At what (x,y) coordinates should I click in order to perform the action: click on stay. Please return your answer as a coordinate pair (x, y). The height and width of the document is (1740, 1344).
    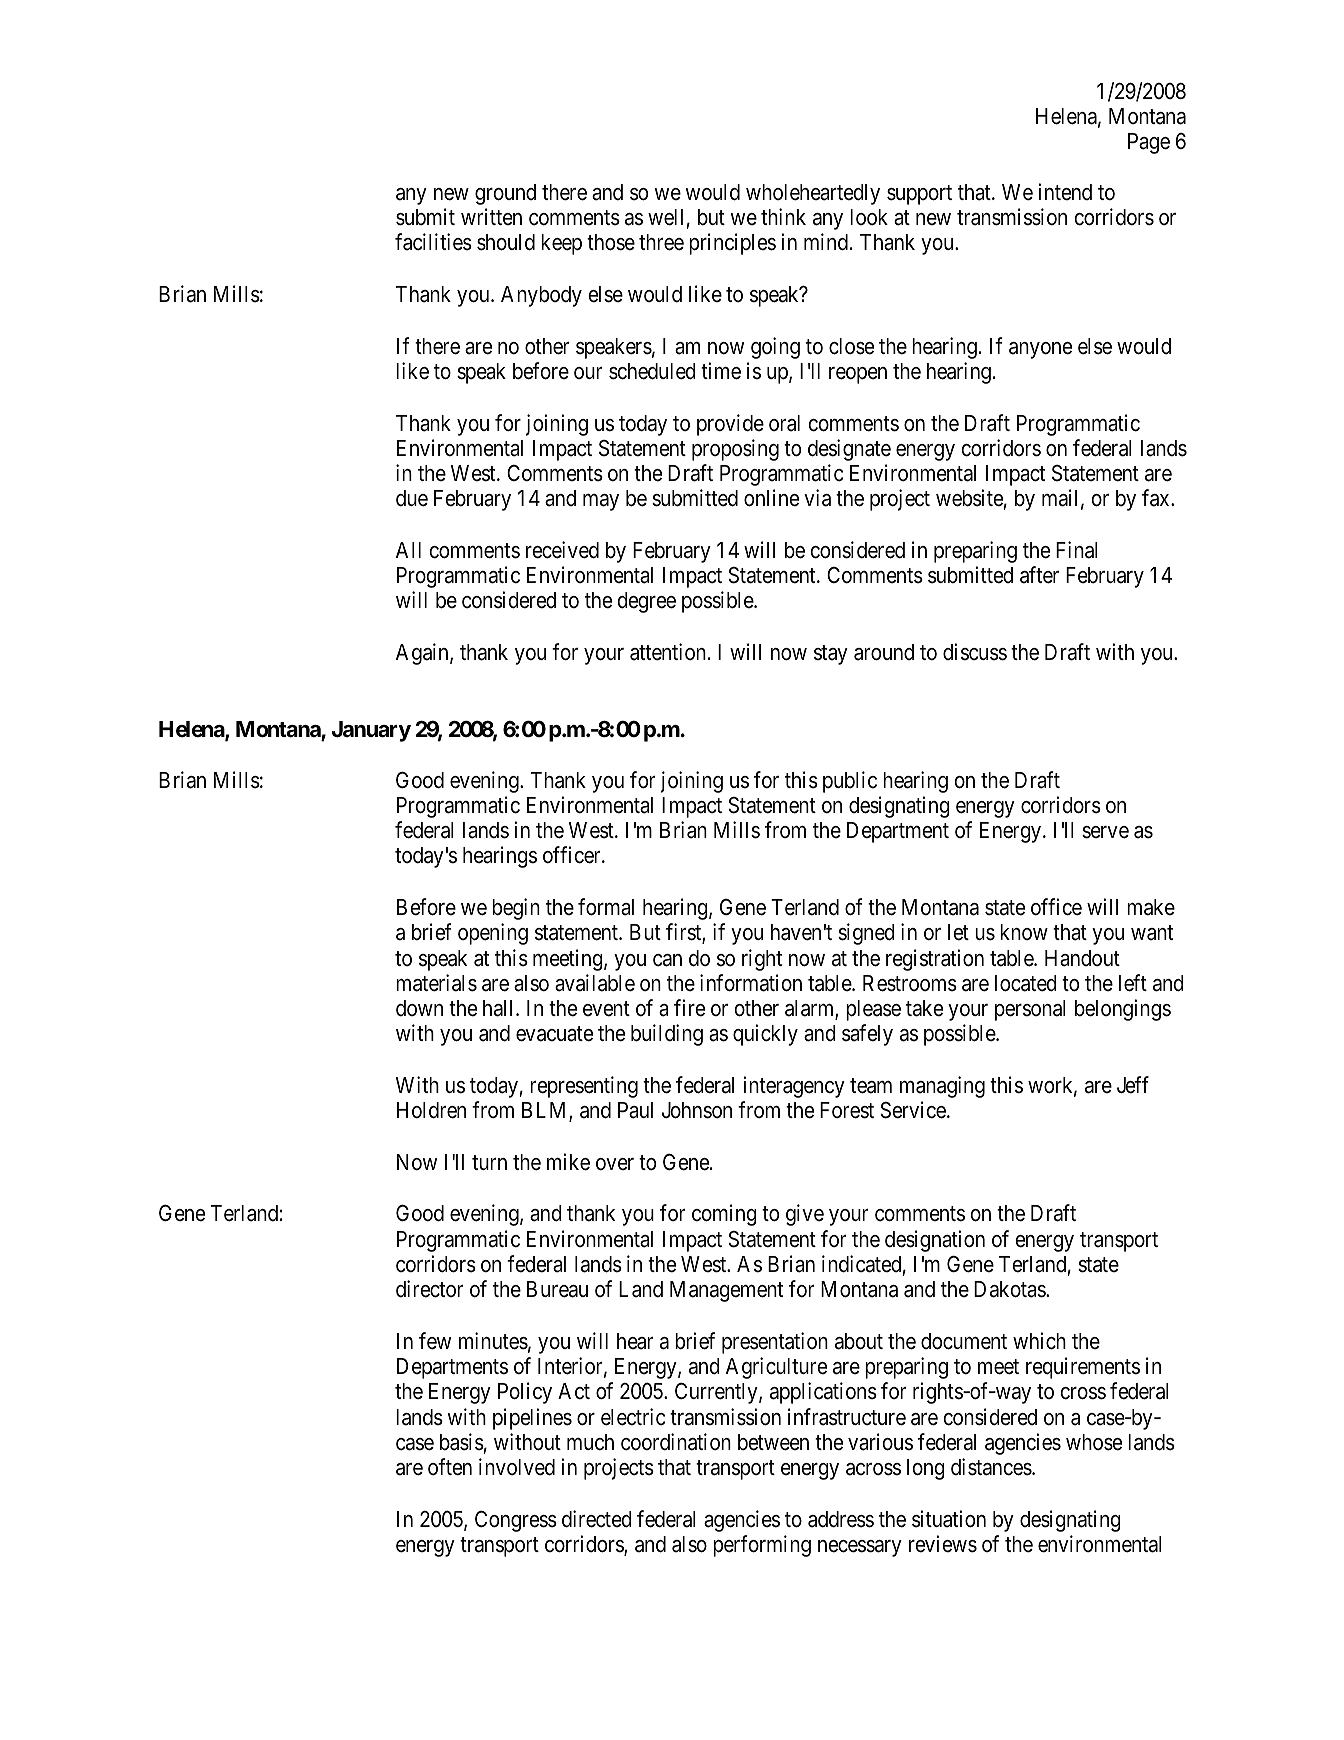
    Looking at the image, I should click on (831, 655).
